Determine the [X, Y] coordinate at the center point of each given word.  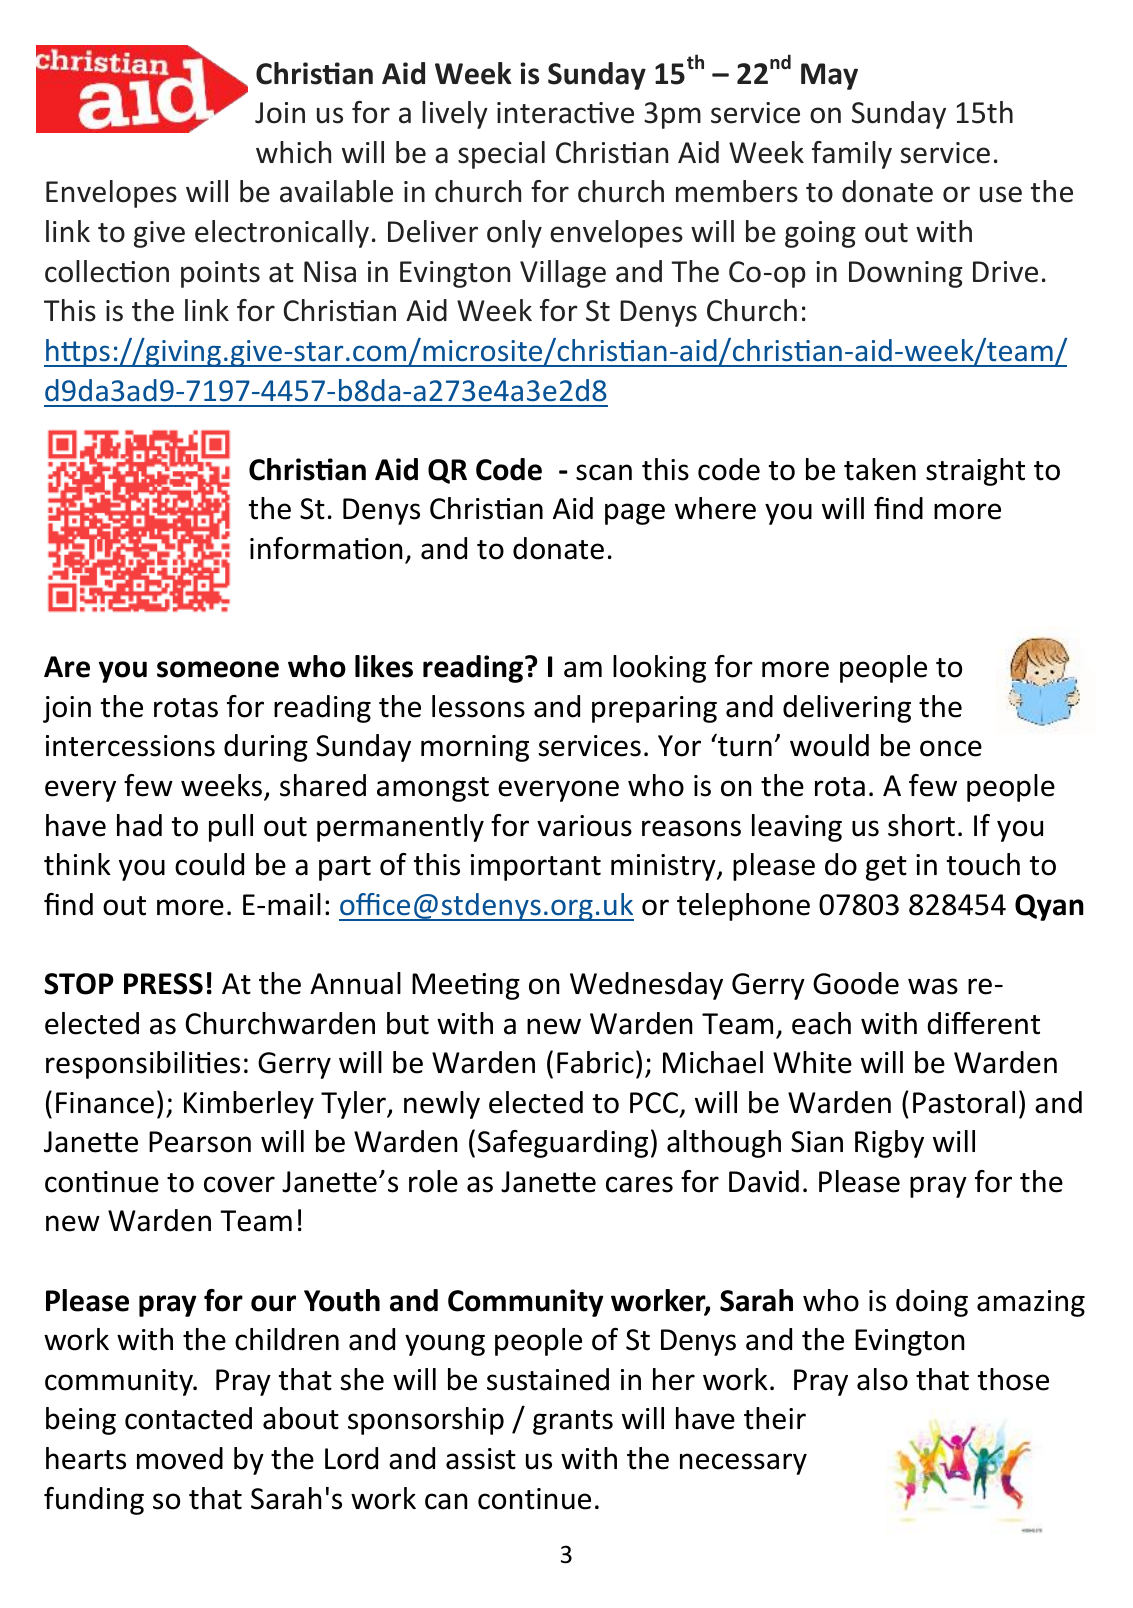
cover [239, 1184]
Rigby [889, 1144]
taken [880, 469]
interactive [565, 113]
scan [604, 472]
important [536, 867]
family [852, 155]
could [209, 864]
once [951, 748]
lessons [478, 706]
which [293, 152]
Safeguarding [563, 1144]
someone [218, 669]
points [220, 274]
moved [180, 1458]
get [886, 868]
